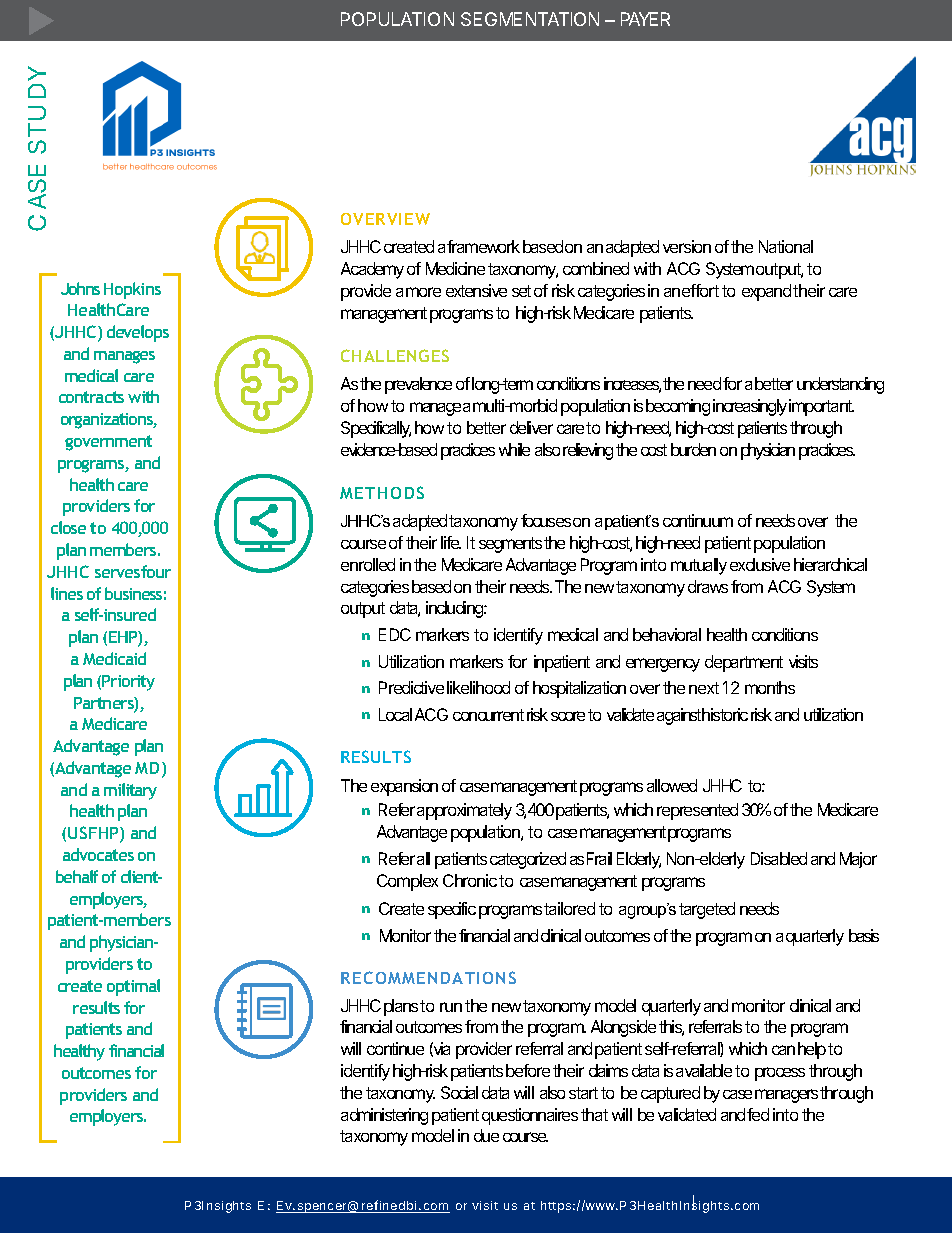 The image size is (952, 1233). I want to click on life, so click(451, 542).
